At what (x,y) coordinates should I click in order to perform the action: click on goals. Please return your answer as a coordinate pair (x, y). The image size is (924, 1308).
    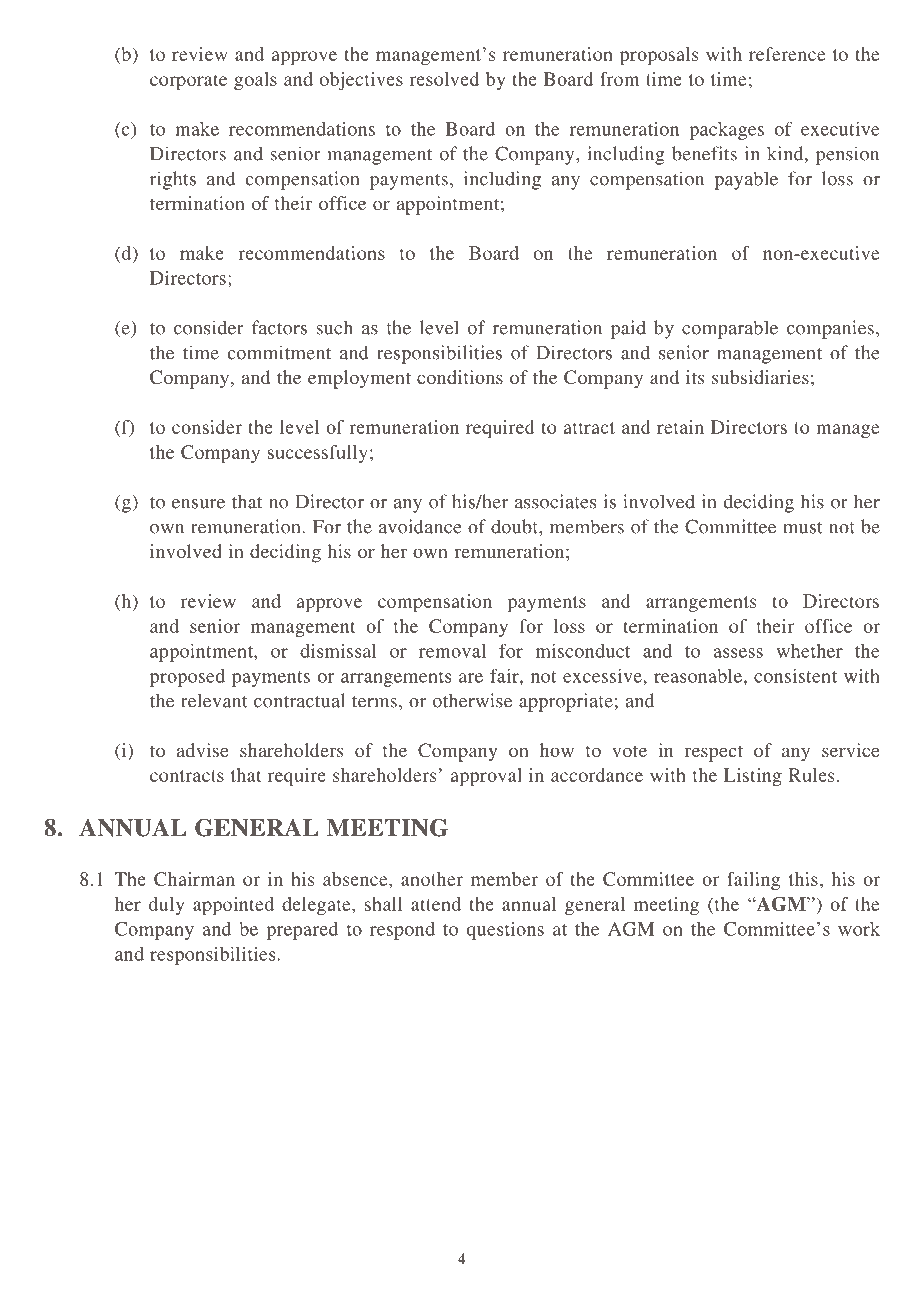
    Looking at the image, I should click on (255, 81).
